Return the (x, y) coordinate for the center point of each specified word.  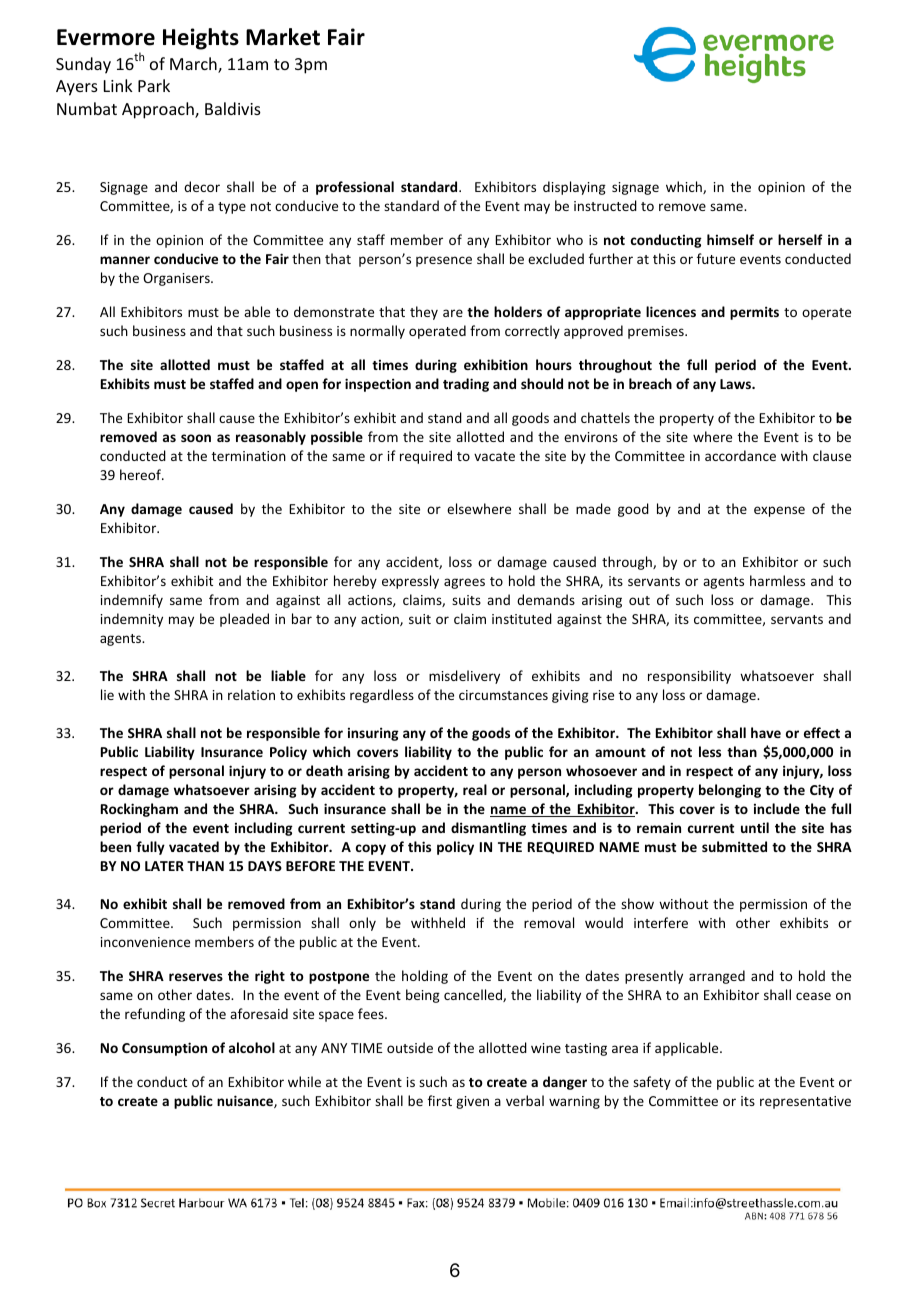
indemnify (132, 601)
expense (779, 511)
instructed (605, 205)
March (194, 65)
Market (283, 37)
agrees (464, 583)
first (440, 1100)
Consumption (164, 1049)
